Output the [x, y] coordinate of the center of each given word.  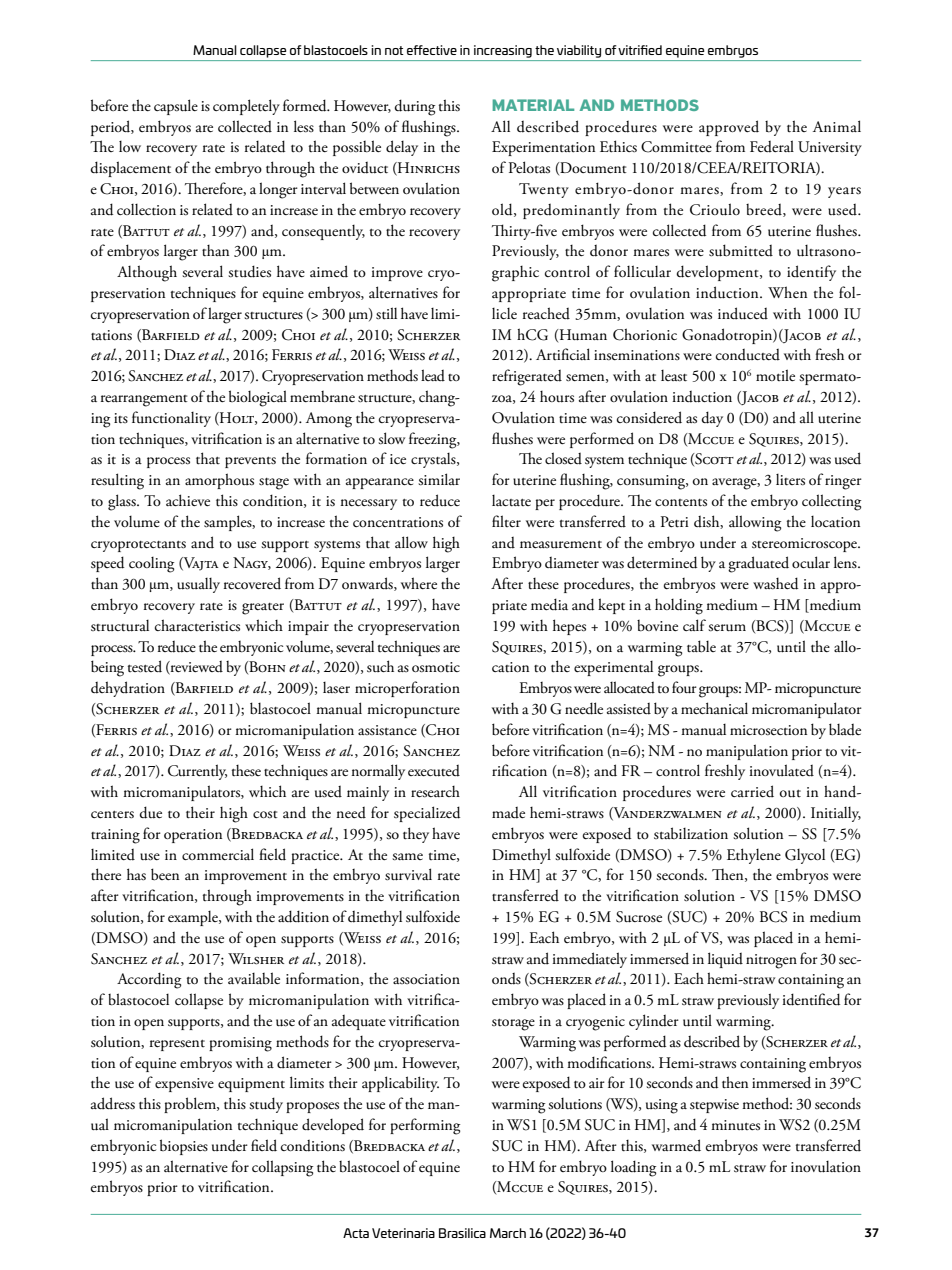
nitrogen [771, 961]
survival [408, 874]
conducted [748, 355]
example [194, 918]
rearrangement [144, 401]
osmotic [436, 667]
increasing [503, 51]
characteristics [197, 625]
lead [433, 375]
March [508, 1233]
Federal [772, 146]
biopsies [184, 1147]
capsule [176, 107]
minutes [735, 1125]
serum [727, 628]
